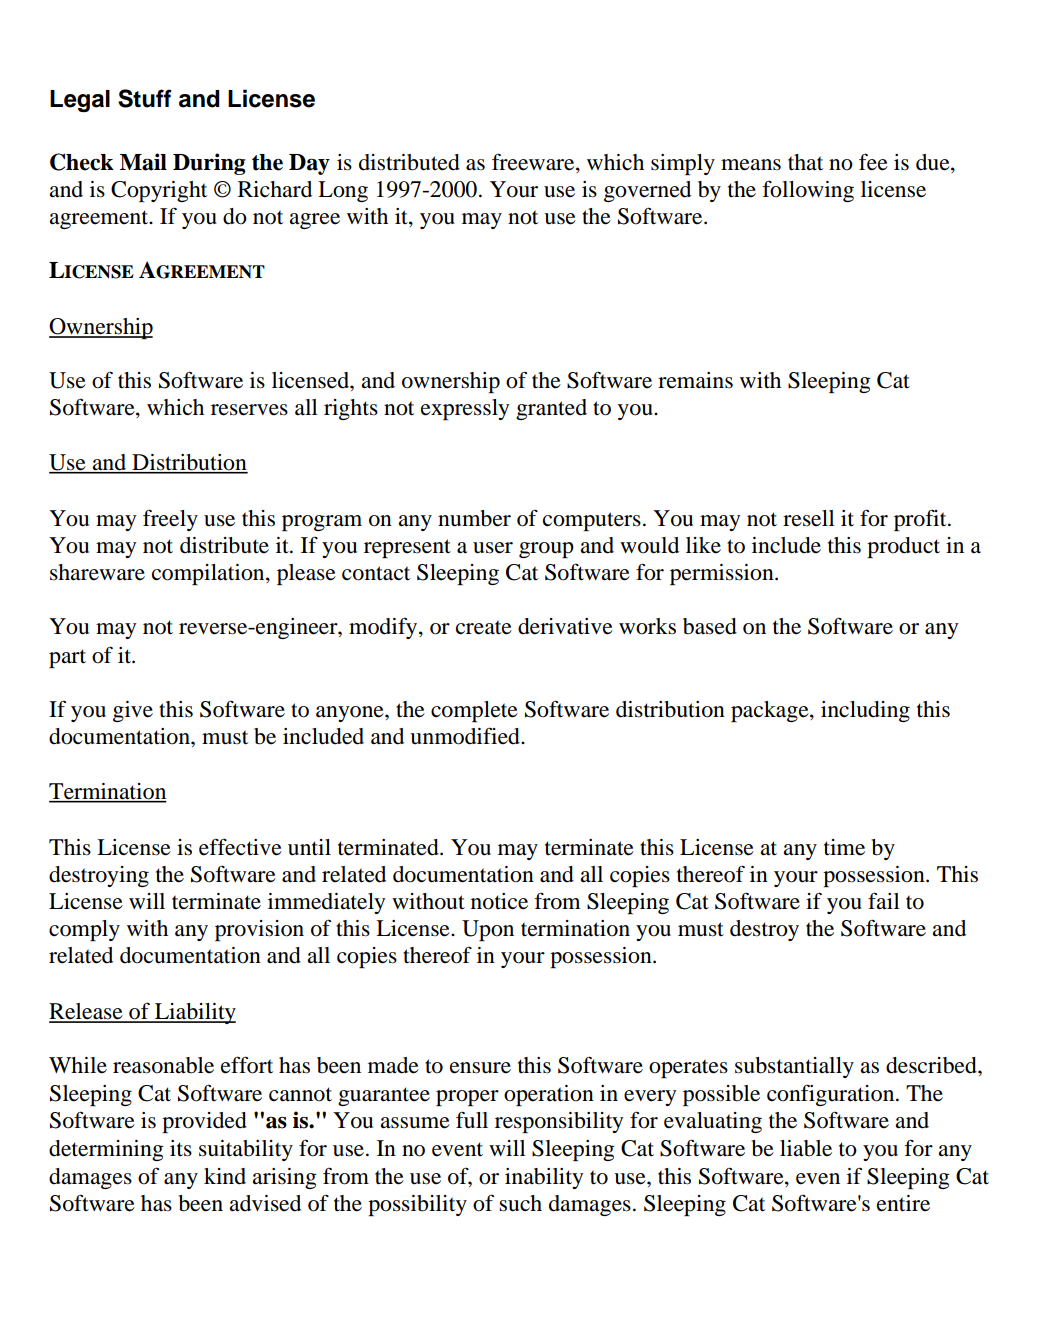  What do you see at coordinates (474, 518) in the document?
I see `number` at bounding box center [474, 518].
